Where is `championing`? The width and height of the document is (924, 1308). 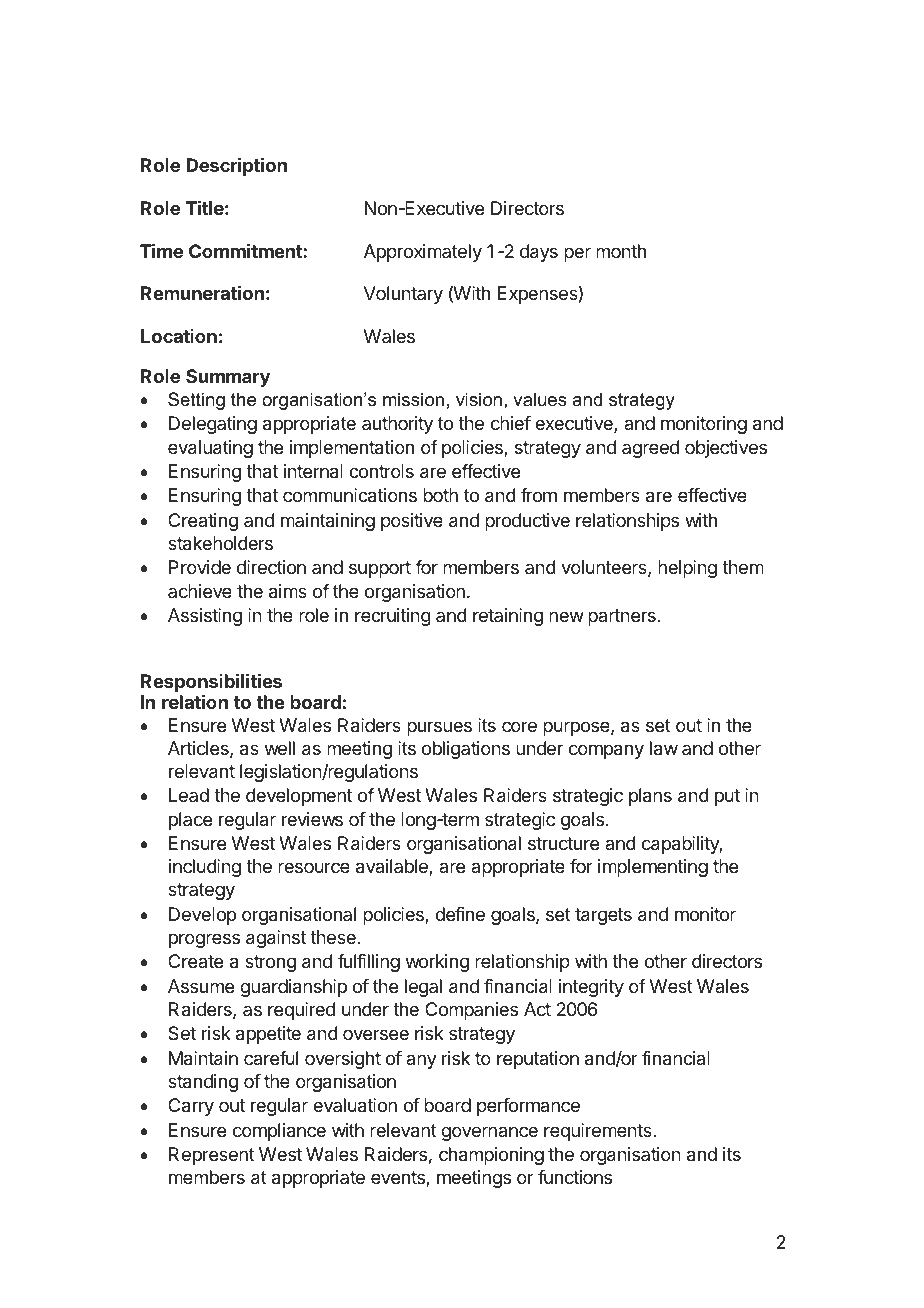
championing is located at coordinates (491, 1156).
